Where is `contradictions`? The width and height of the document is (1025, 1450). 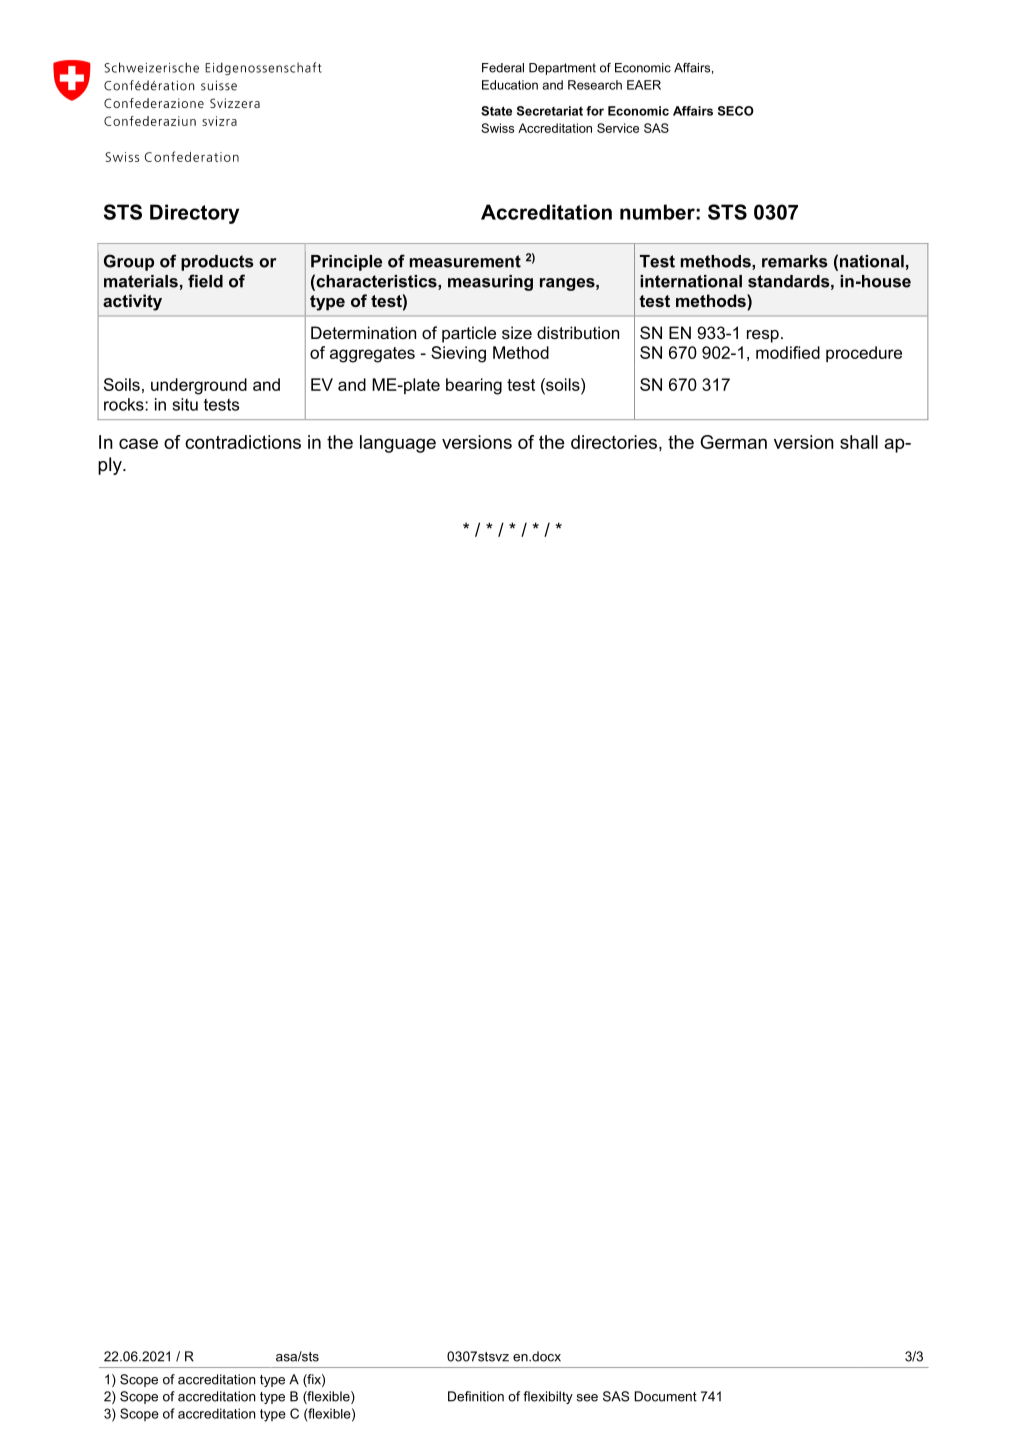
contradictions is located at coordinates (243, 442).
